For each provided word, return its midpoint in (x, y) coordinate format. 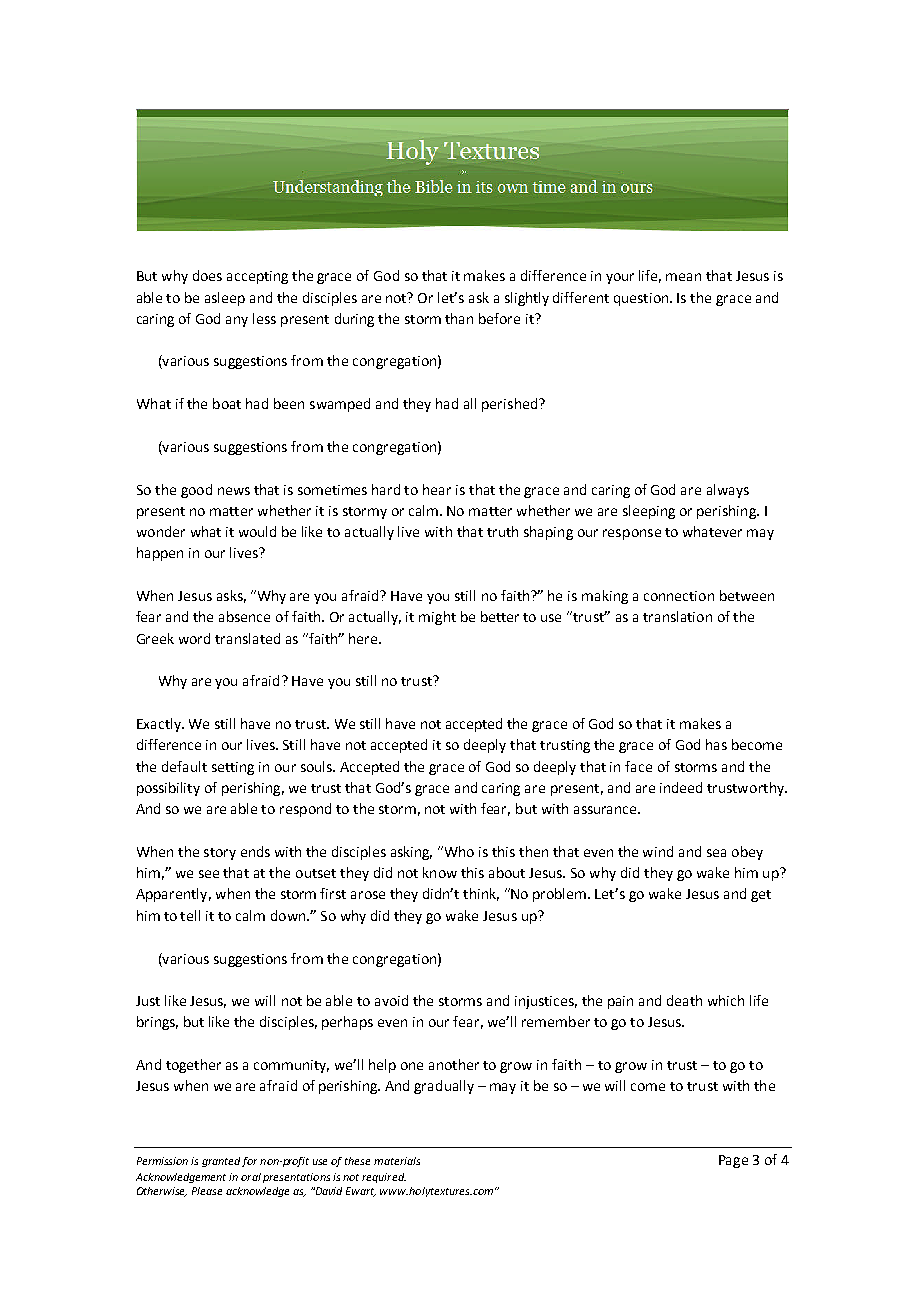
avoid (391, 1000)
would (257, 531)
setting (233, 768)
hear (437, 489)
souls (318, 766)
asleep (225, 299)
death (684, 1000)
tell (190, 915)
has (716, 744)
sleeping (649, 512)
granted (221, 1162)
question (642, 299)
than (459, 318)
